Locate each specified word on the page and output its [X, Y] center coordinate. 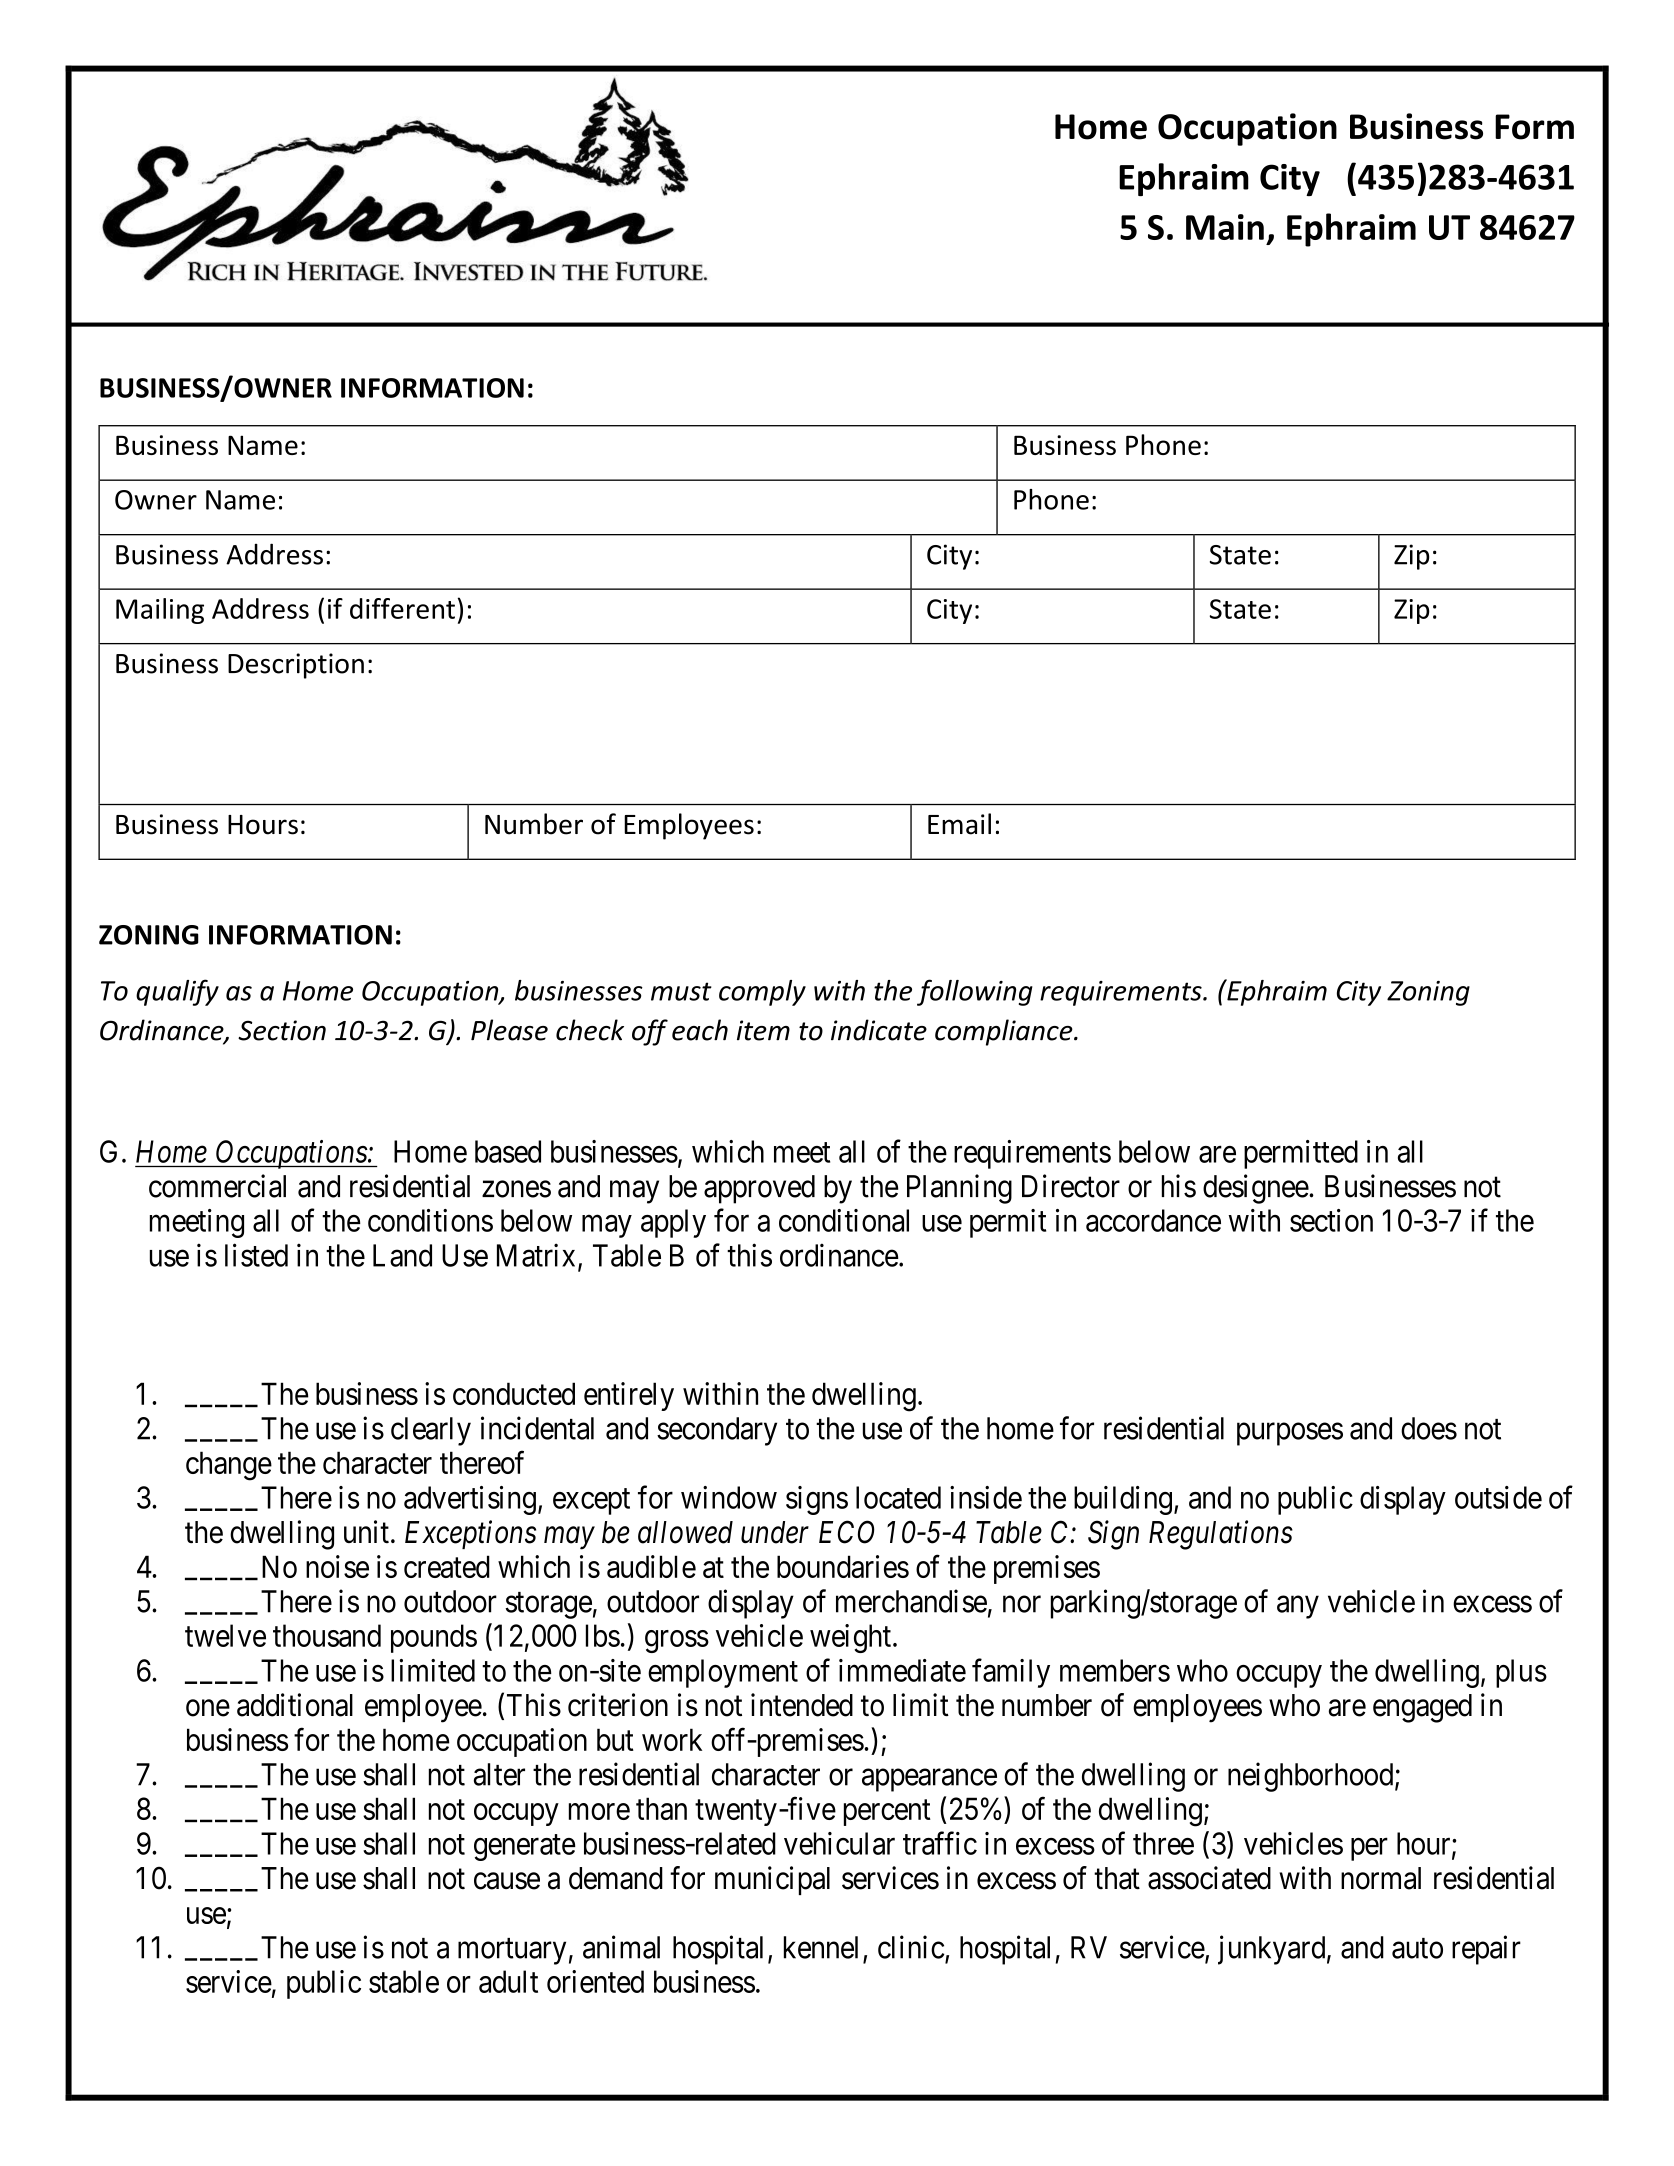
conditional [844, 1220]
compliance [1005, 1032]
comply [762, 993]
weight [852, 1638]
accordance [1153, 1220]
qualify [177, 992]
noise [337, 1566]
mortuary [512, 1951]
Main [1225, 227]
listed [256, 1255]
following [975, 992]
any [1298, 1607]
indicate [879, 1030]
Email [959, 824]
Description [296, 666]
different [402, 608]
